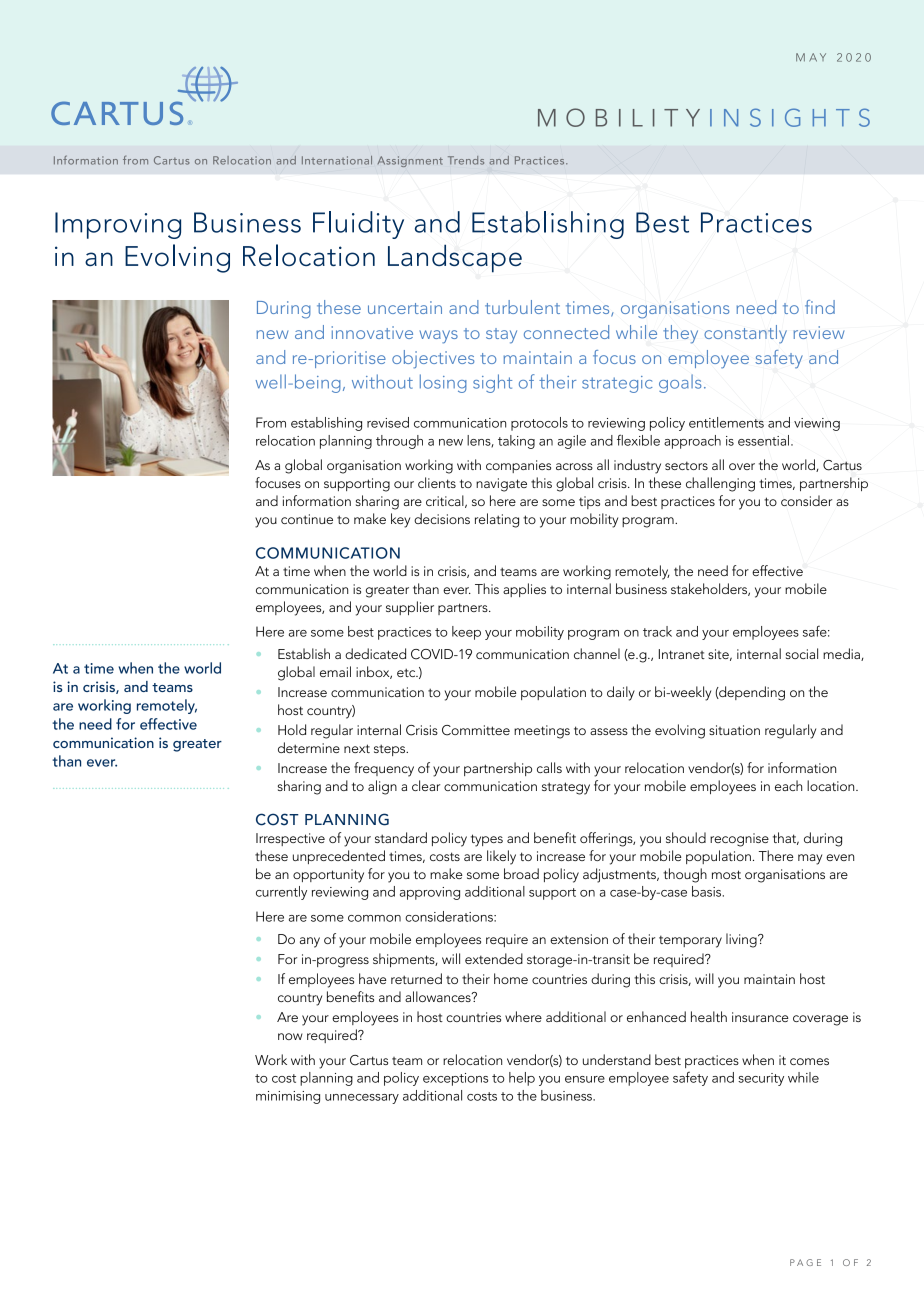  I want to click on email, so click(335, 671).
